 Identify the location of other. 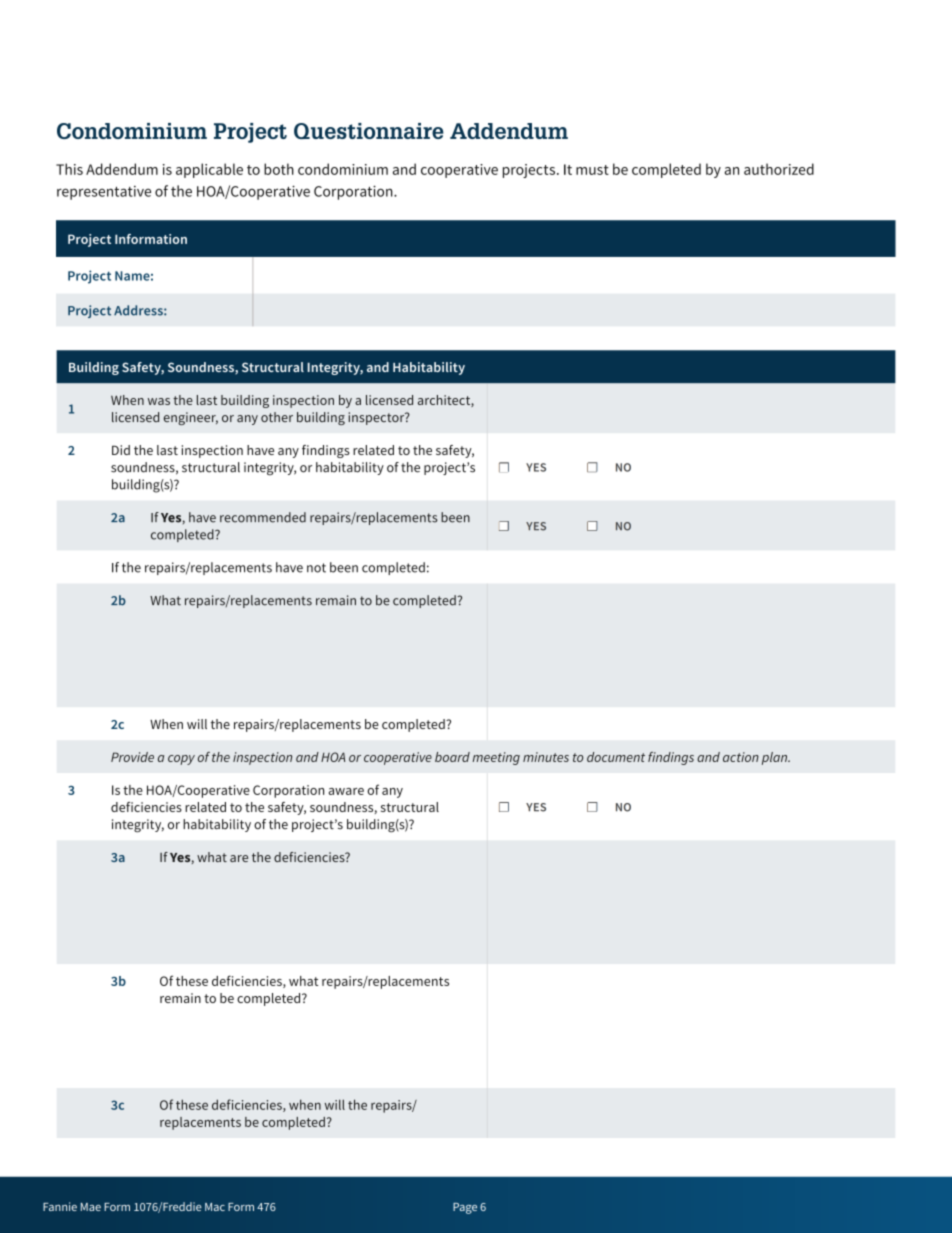
(277, 417).
